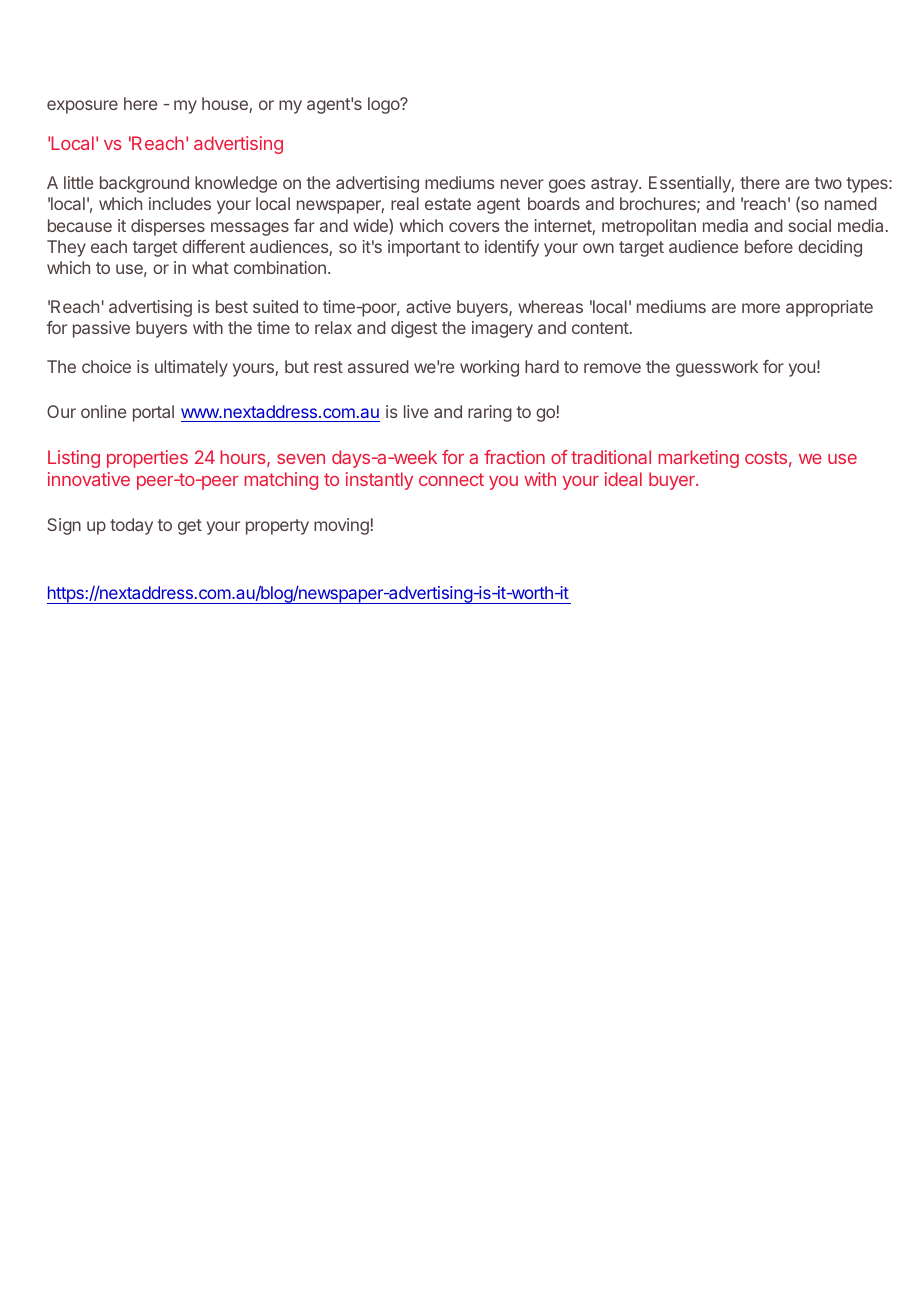  What do you see at coordinates (828, 183) in the screenshot?
I see `two` at bounding box center [828, 183].
